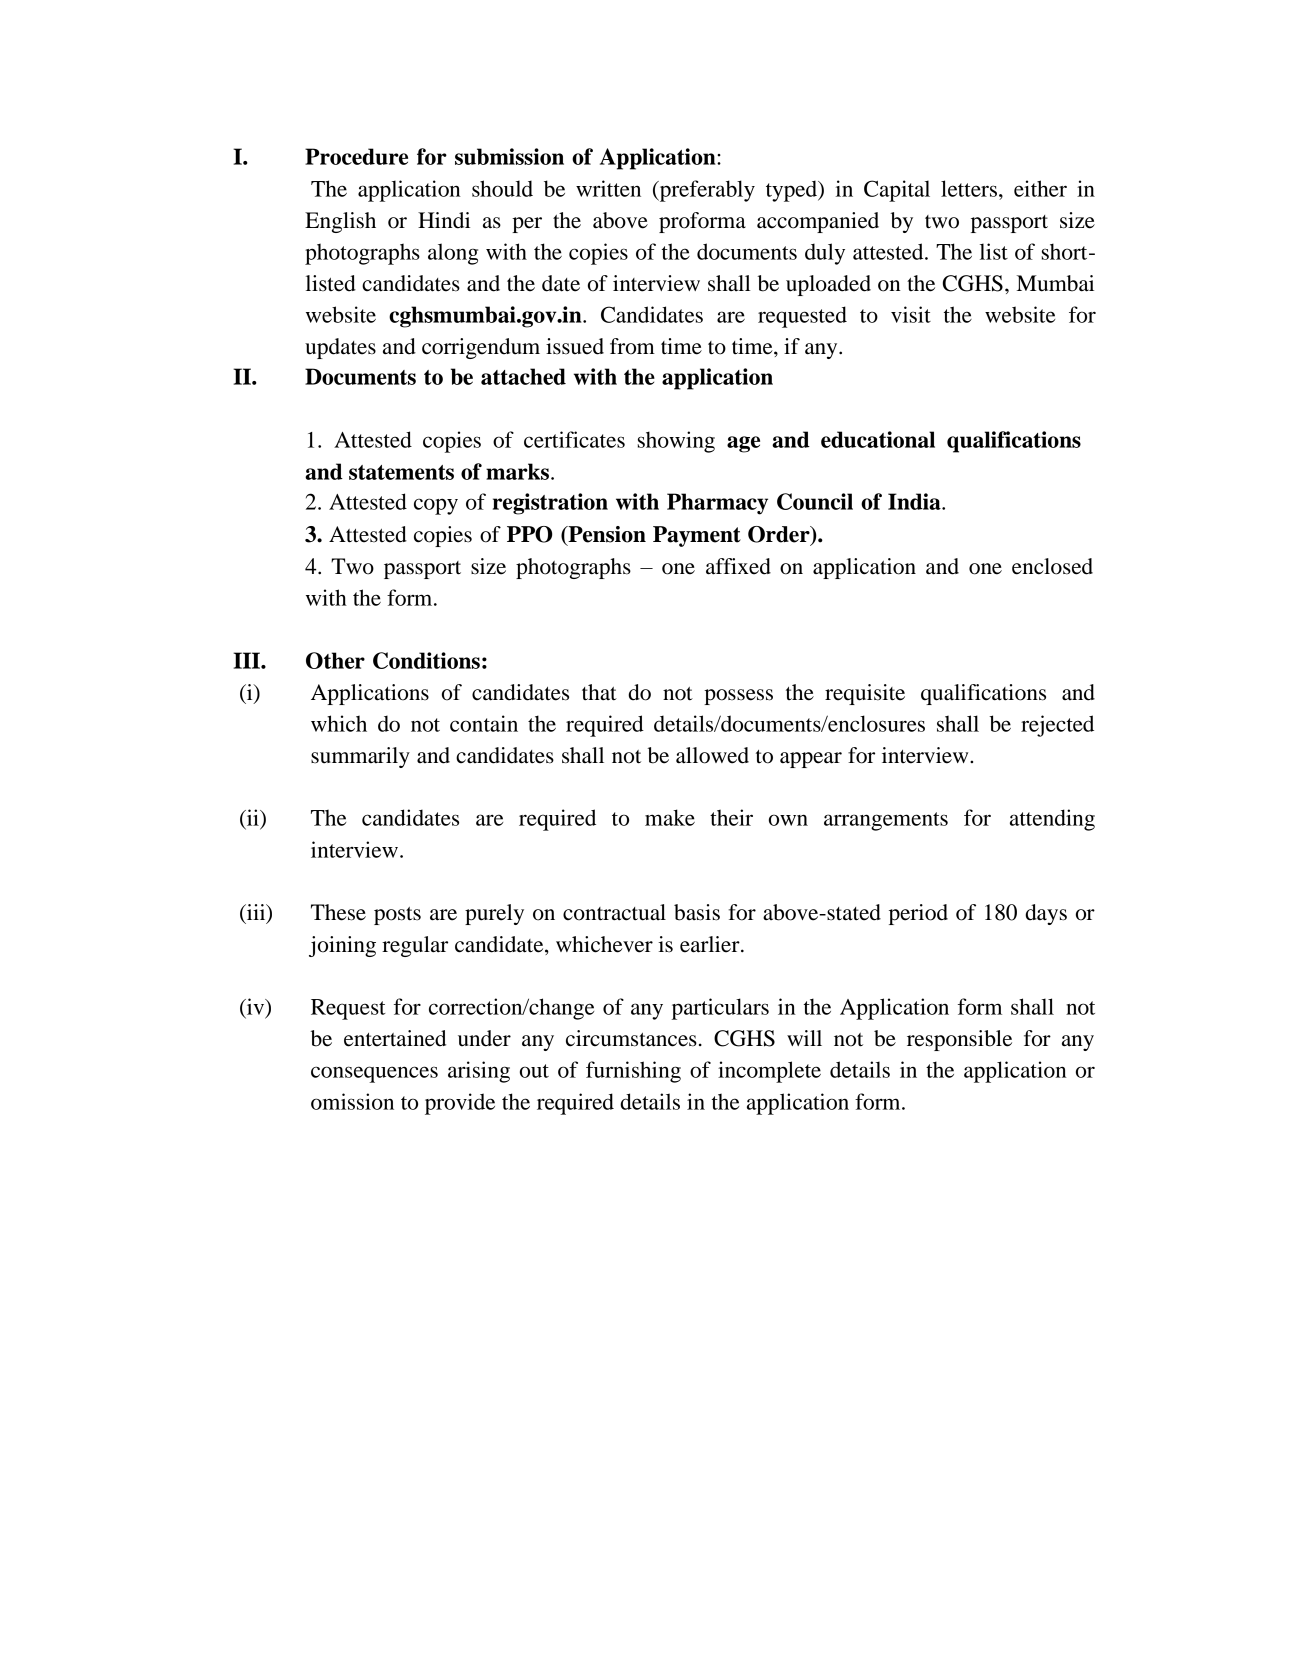  What do you see at coordinates (670, 817) in the page?
I see `make` at bounding box center [670, 817].
